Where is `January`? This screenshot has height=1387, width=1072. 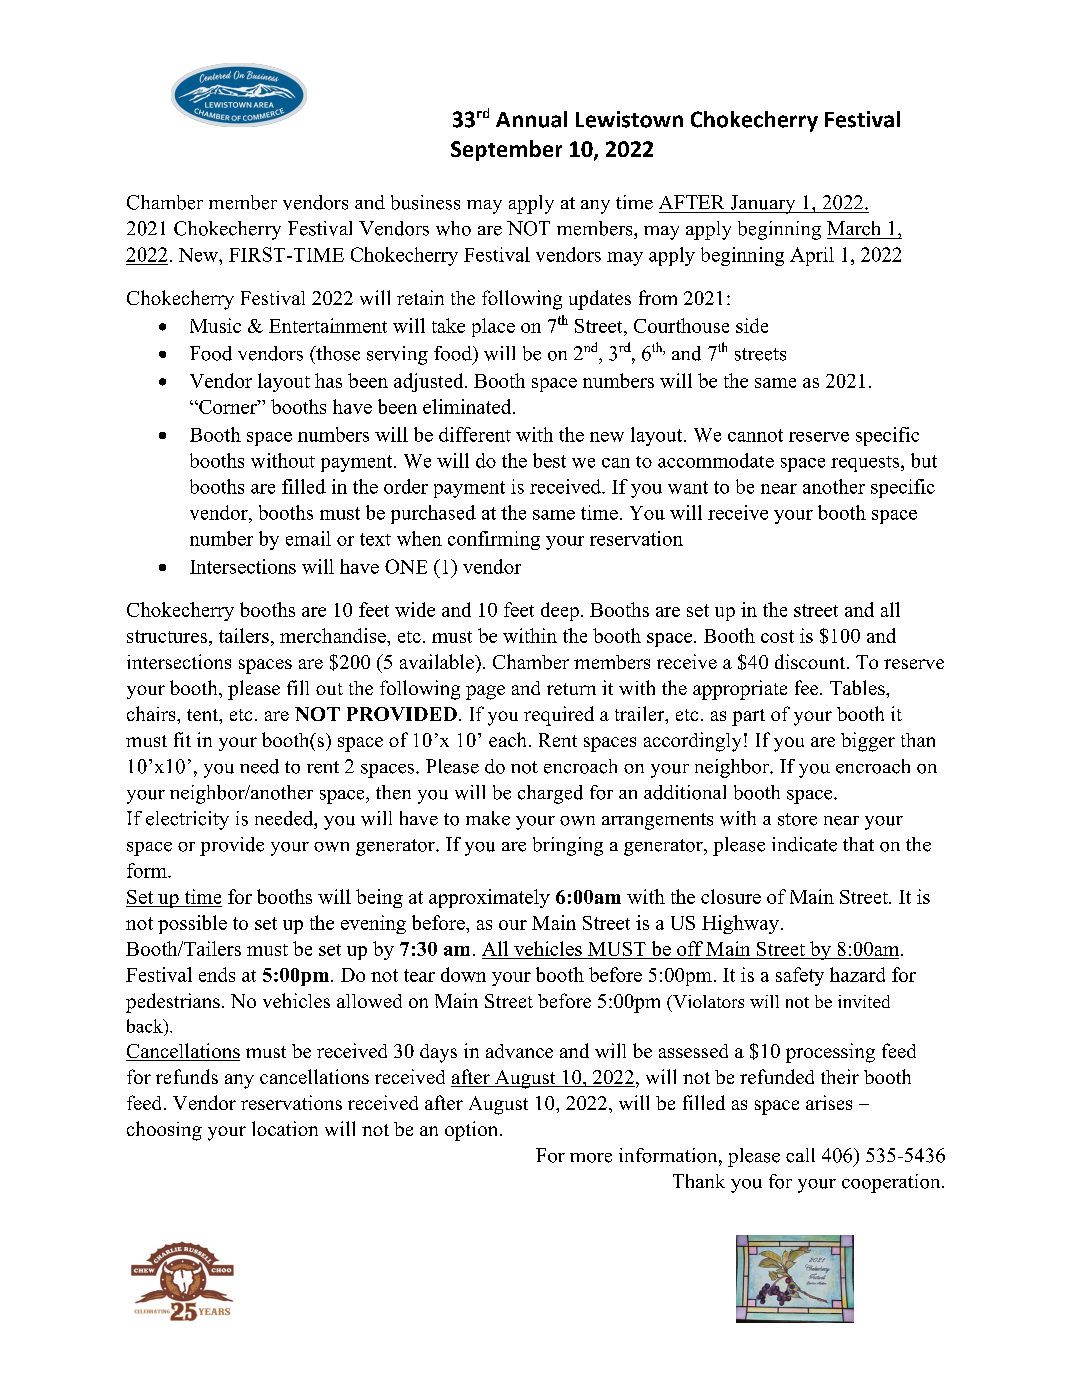
January is located at coordinates (763, 204).
